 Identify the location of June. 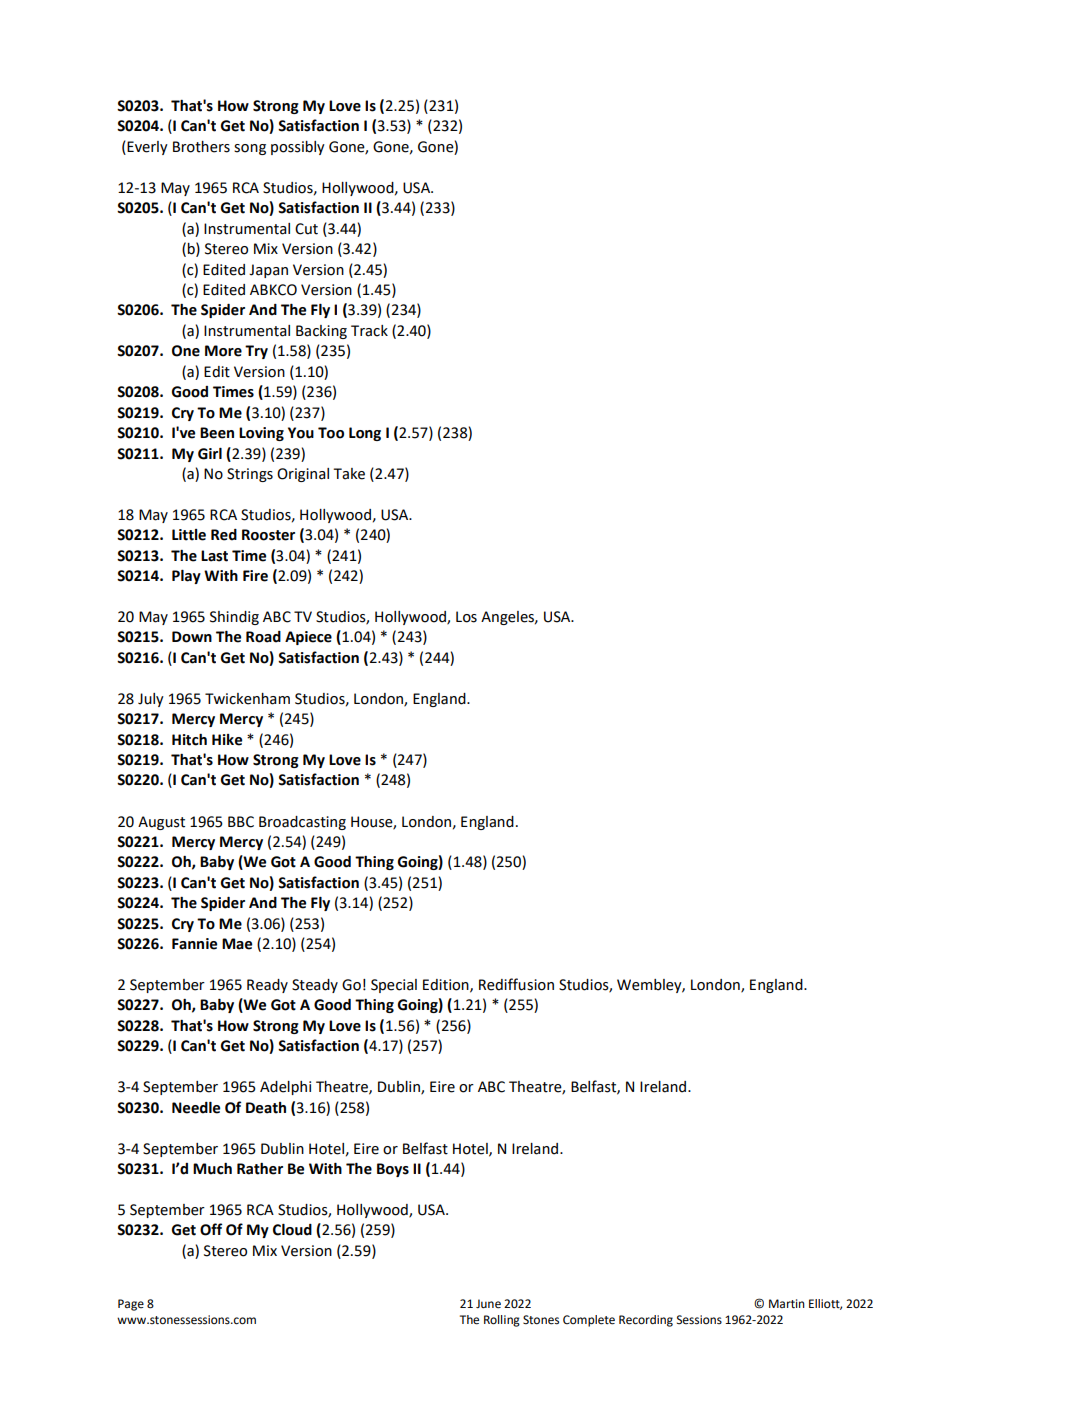
(488, 1304).
